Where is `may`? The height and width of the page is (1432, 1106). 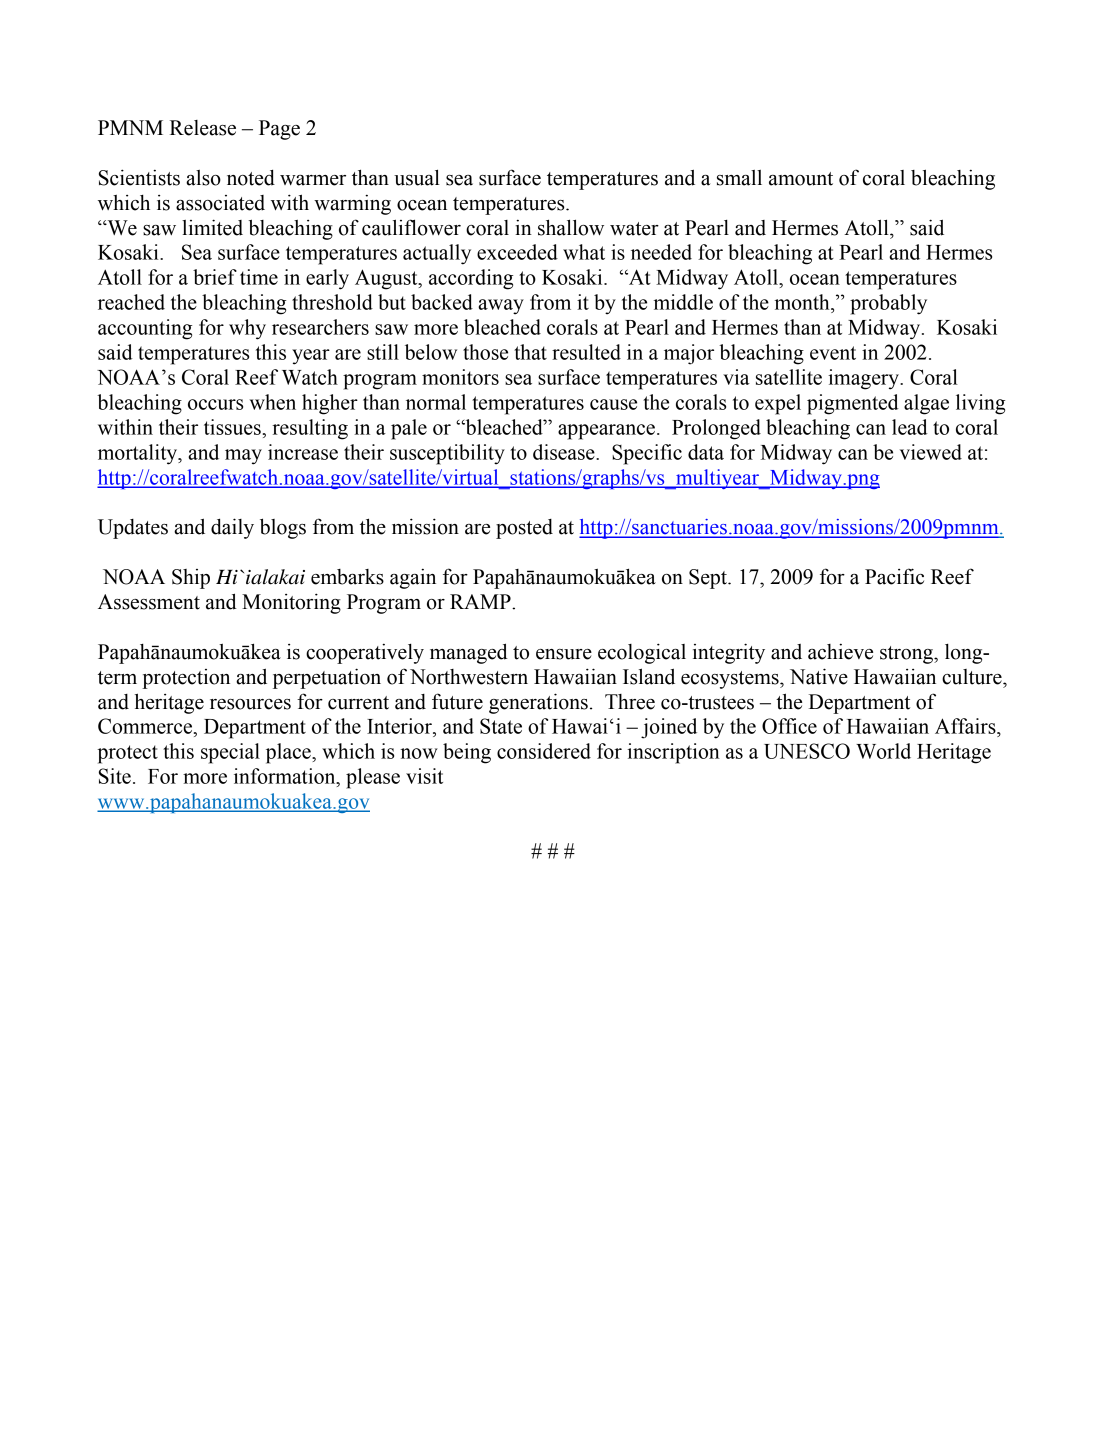 may is located at coordinates (243, 457).
